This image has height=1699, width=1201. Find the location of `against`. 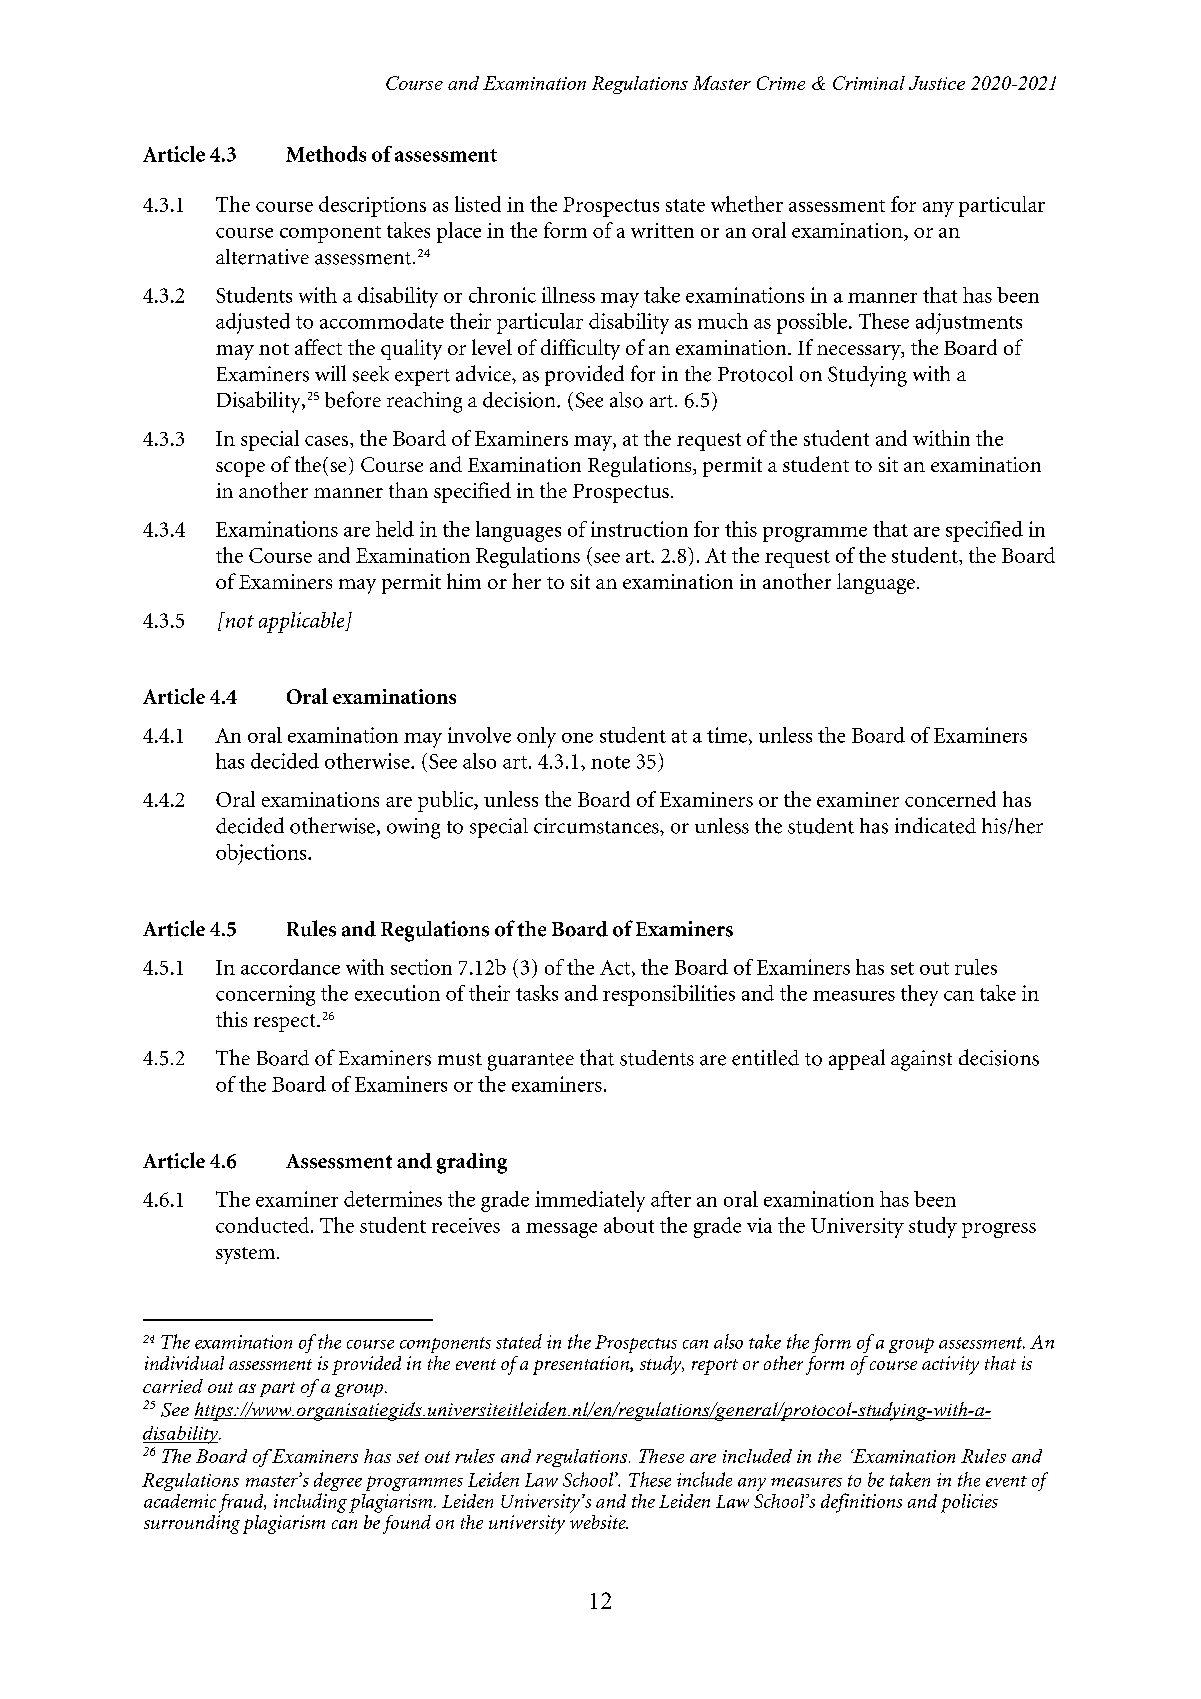

against is located at coordinates (921, 1060).
